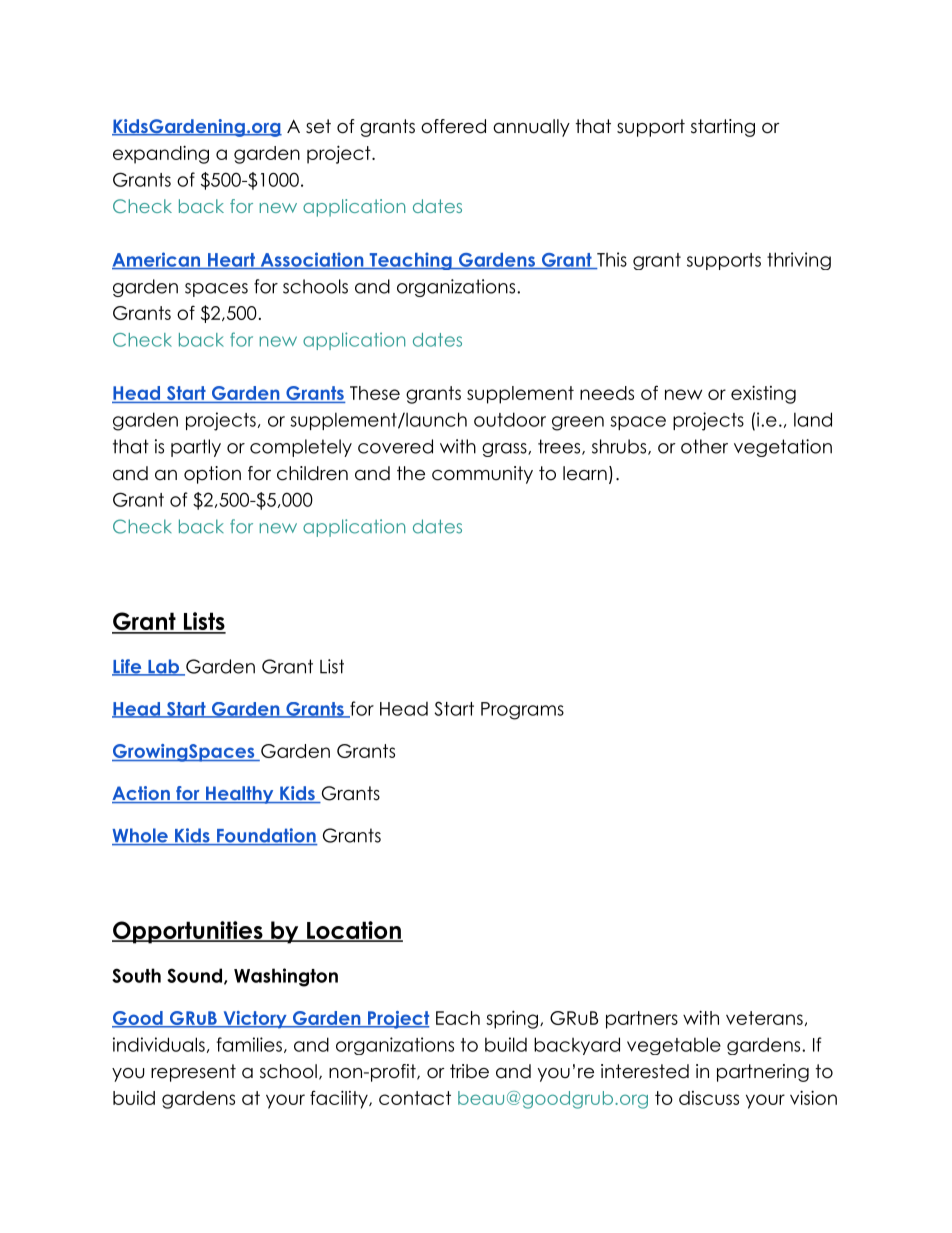 The image size is (952, 1233). What do you see at coordinates (193, 1073) in the document?
I see `represent` at bounding box center [193, 1073].
